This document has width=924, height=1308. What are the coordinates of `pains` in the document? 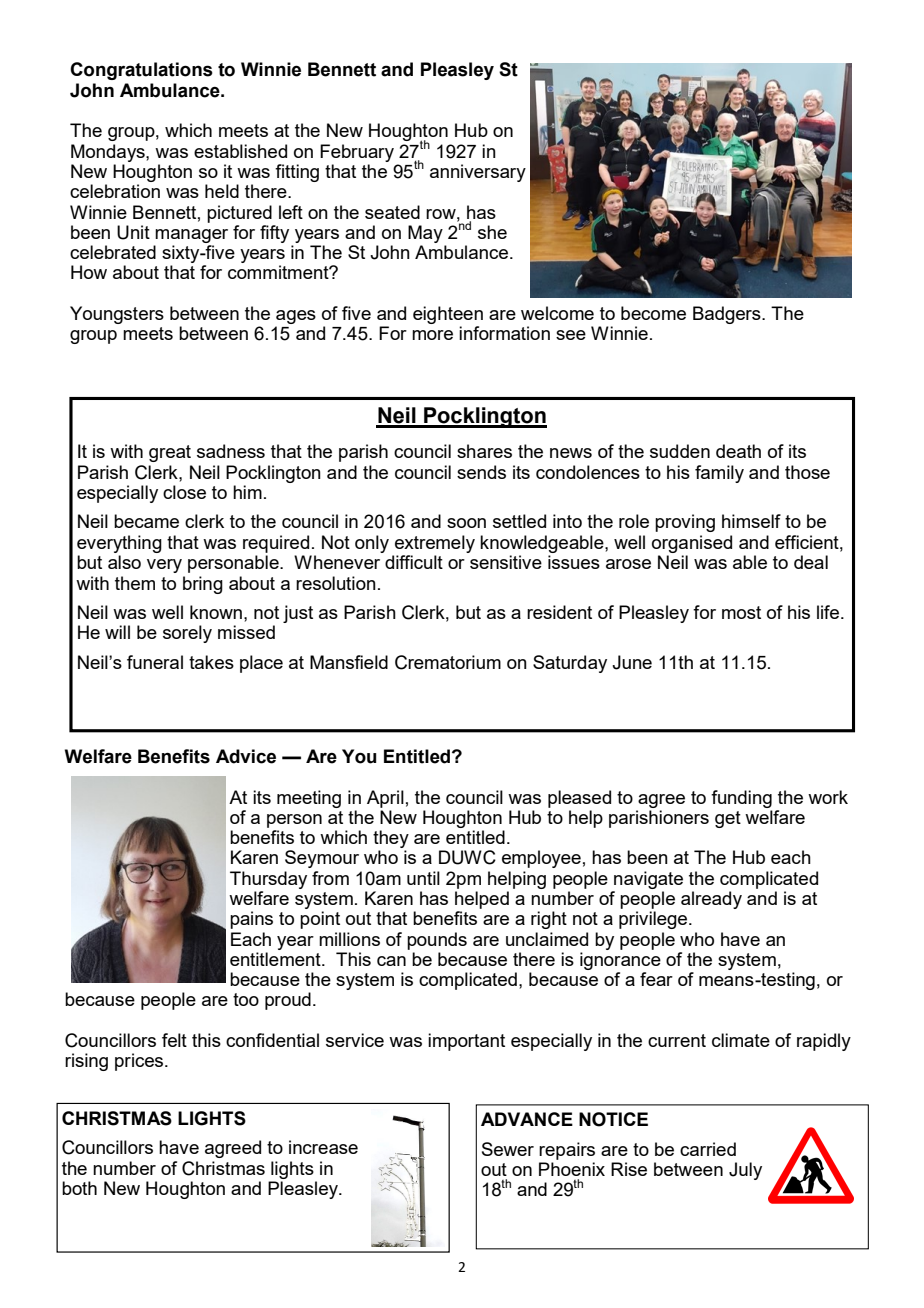 It's located at (251, 920).
